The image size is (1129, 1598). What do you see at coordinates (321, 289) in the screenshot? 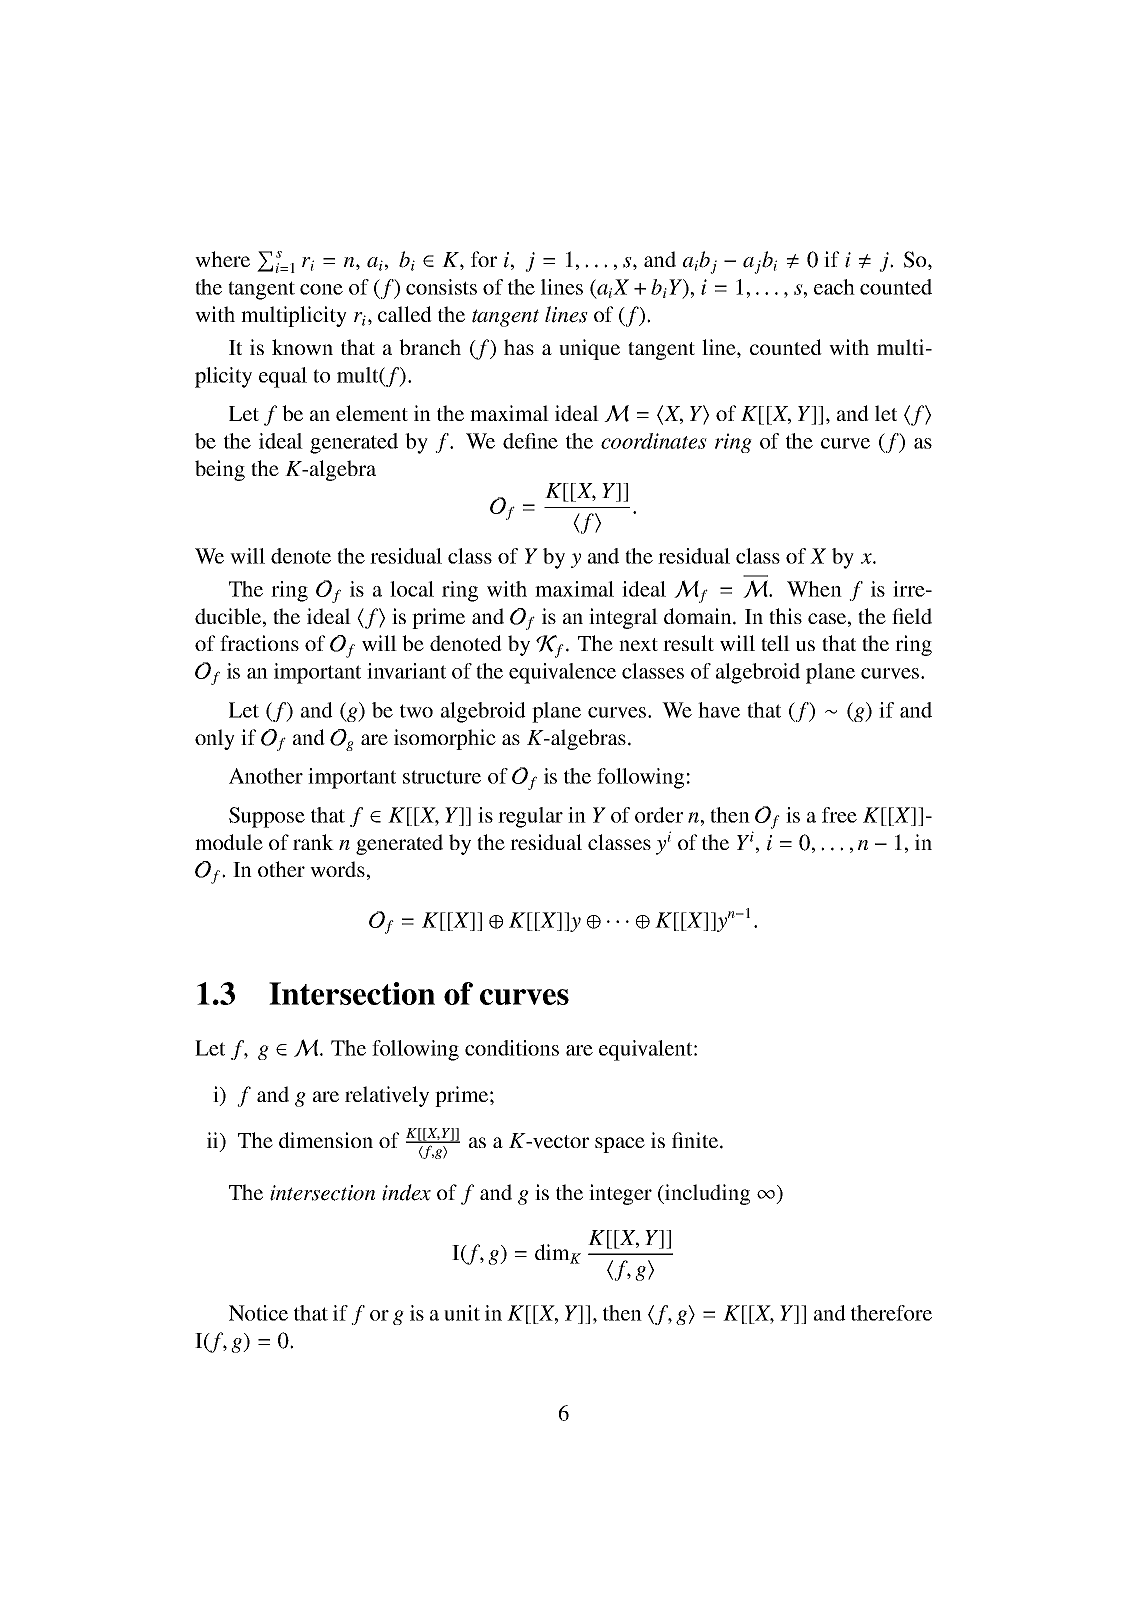
I see `cone` at bounding box center [321, 289].
